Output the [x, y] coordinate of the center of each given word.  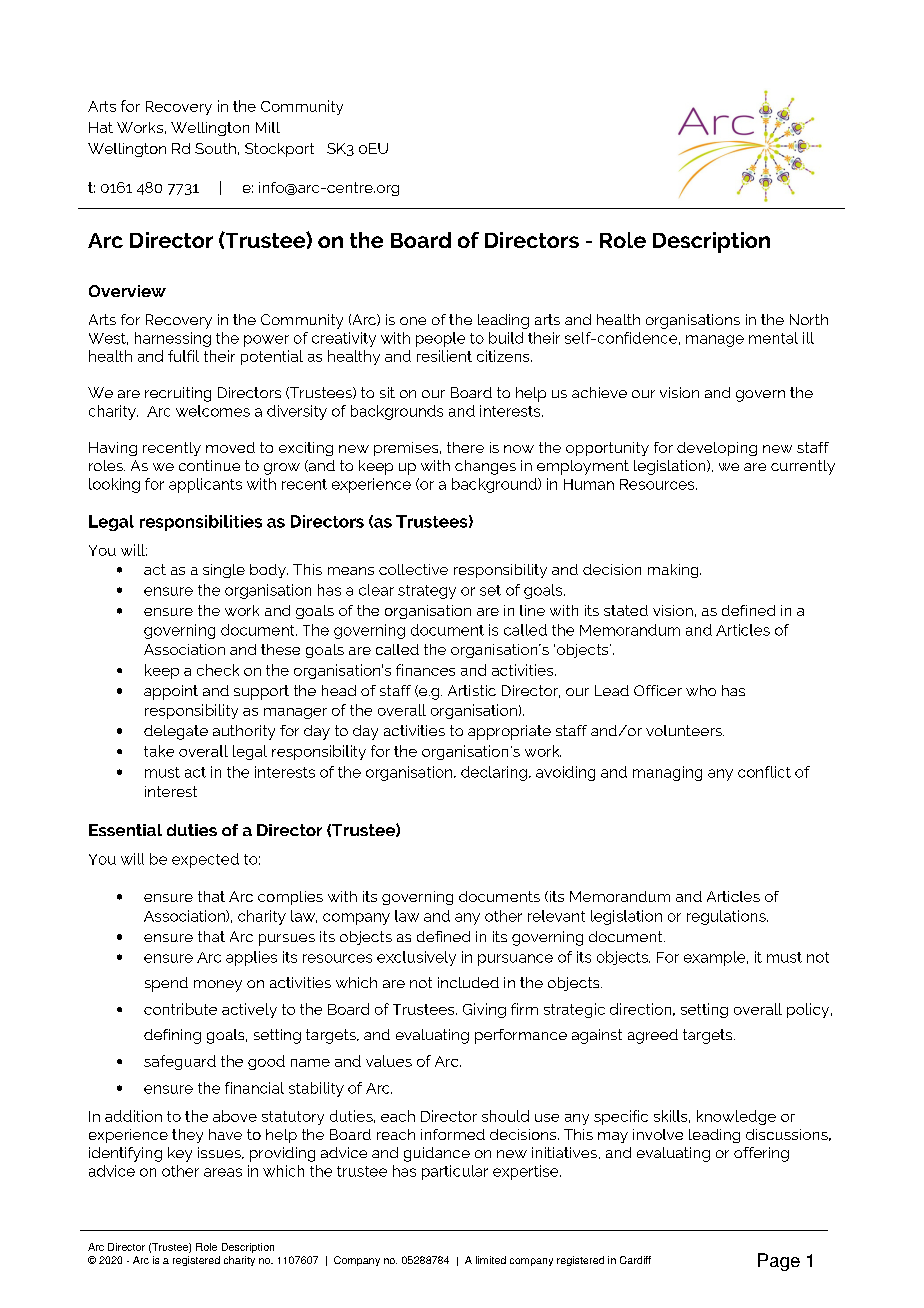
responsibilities [201, 523]
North [809, 319]
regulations [727, 917]
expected [205, 860]
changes [485, 467]
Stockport [279, 150]
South [215, 148]
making [674, 571]
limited [491, 1260]
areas [223, 1172]
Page [779, 1262]
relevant [556, 916]
